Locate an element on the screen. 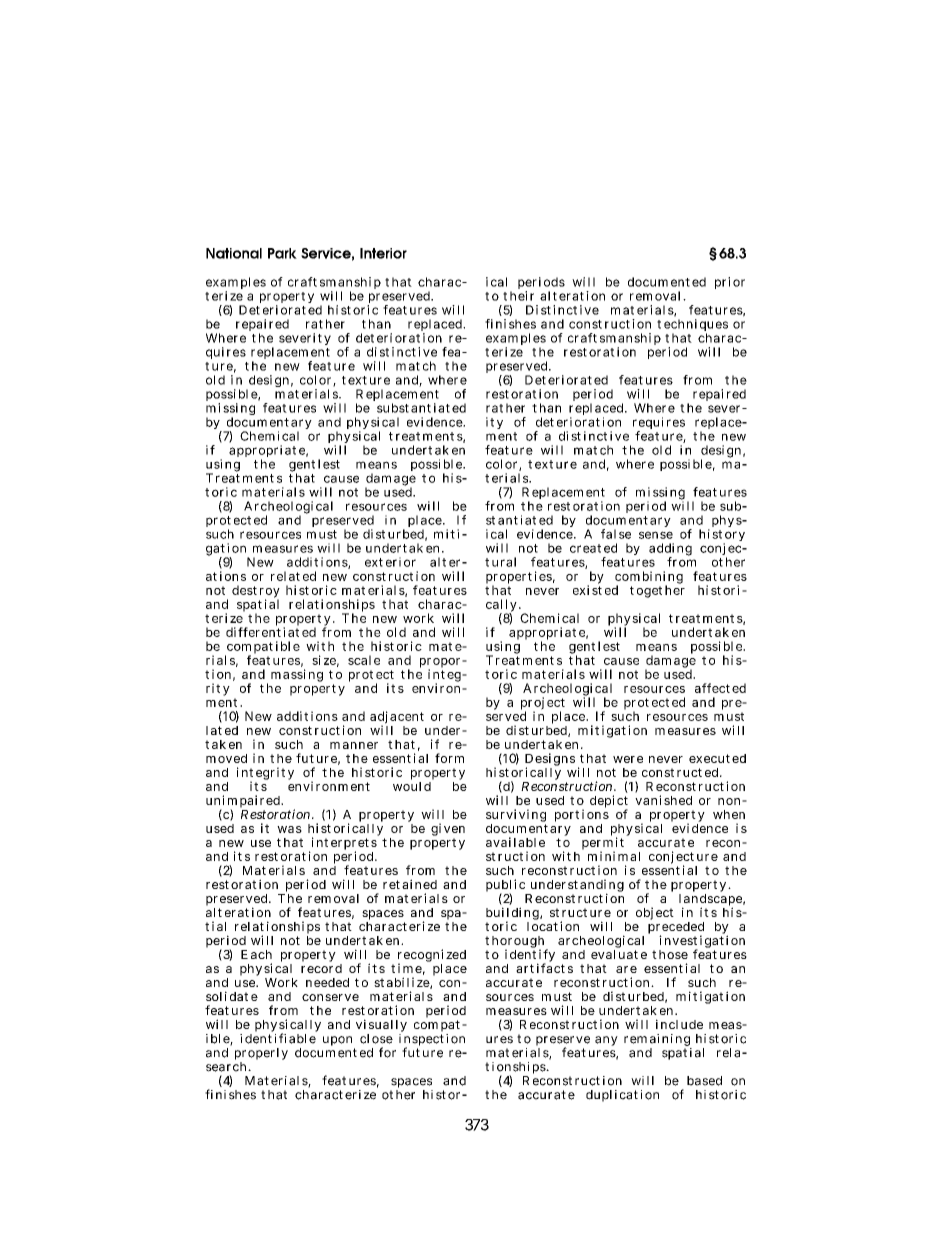  project is located at coordinates (543, 704).
